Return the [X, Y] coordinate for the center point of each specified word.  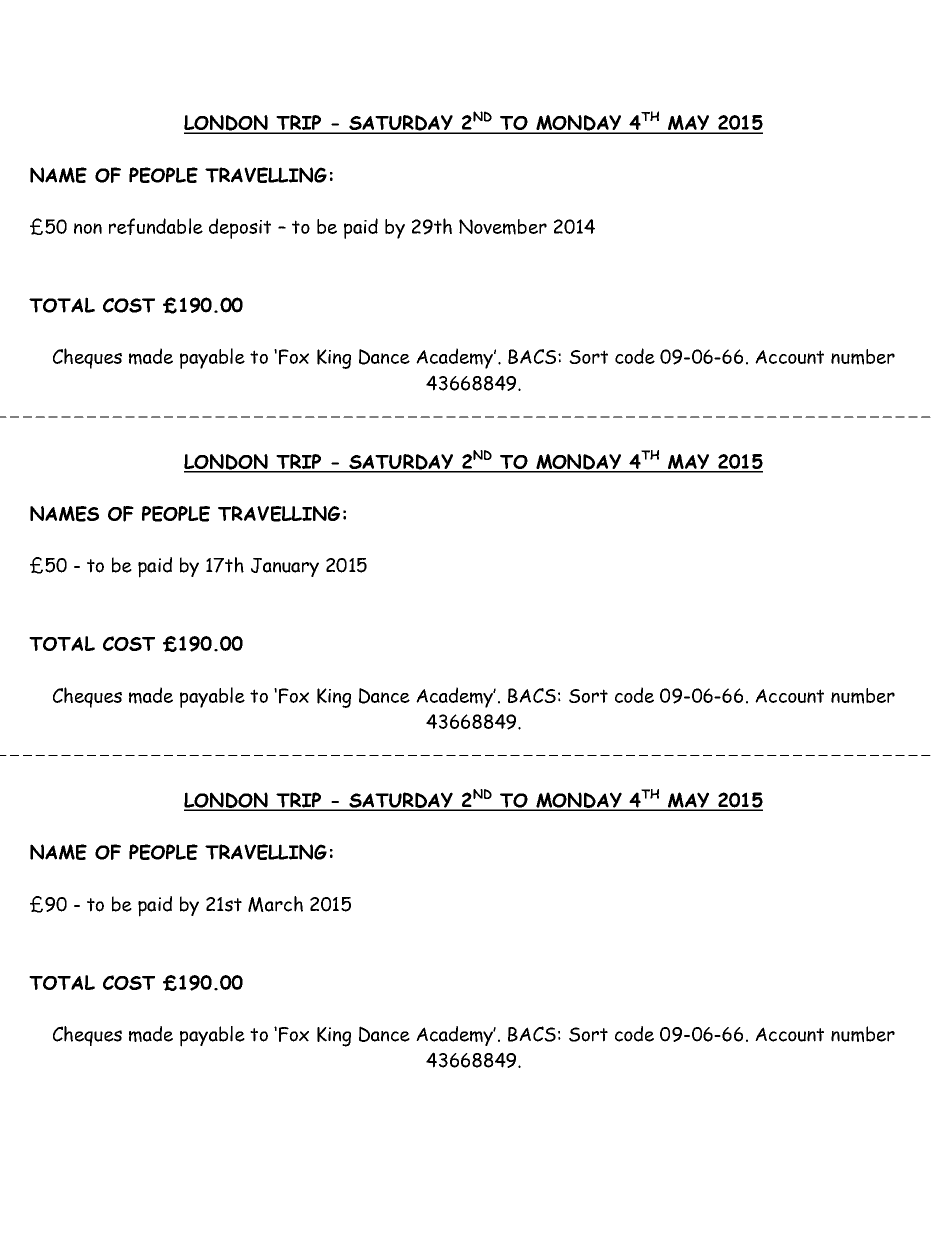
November [503, 227]
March [275, 904]
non [88, 228]
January [285, 567]
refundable [156, 226]
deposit [240, 228]
